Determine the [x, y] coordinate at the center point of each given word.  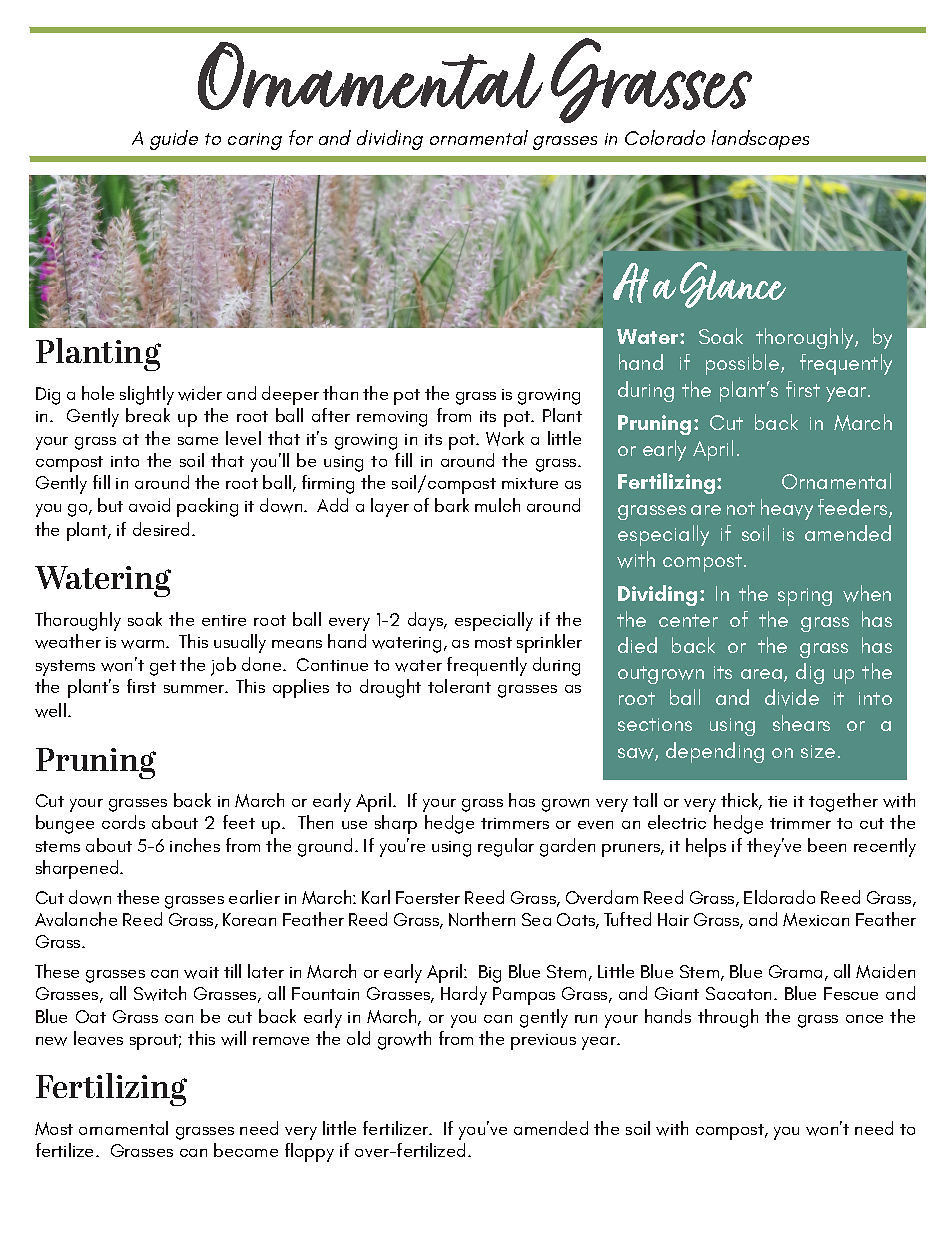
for [301, 137]
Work [505, 438]
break [148, 415]
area [763, 675]
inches [195, 845]
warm [144, 644]
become [246, 1150]
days [427, 621]
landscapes [760, 140]
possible [744, 364]
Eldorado [779, 897]
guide [174, 140]
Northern [482, 919]
